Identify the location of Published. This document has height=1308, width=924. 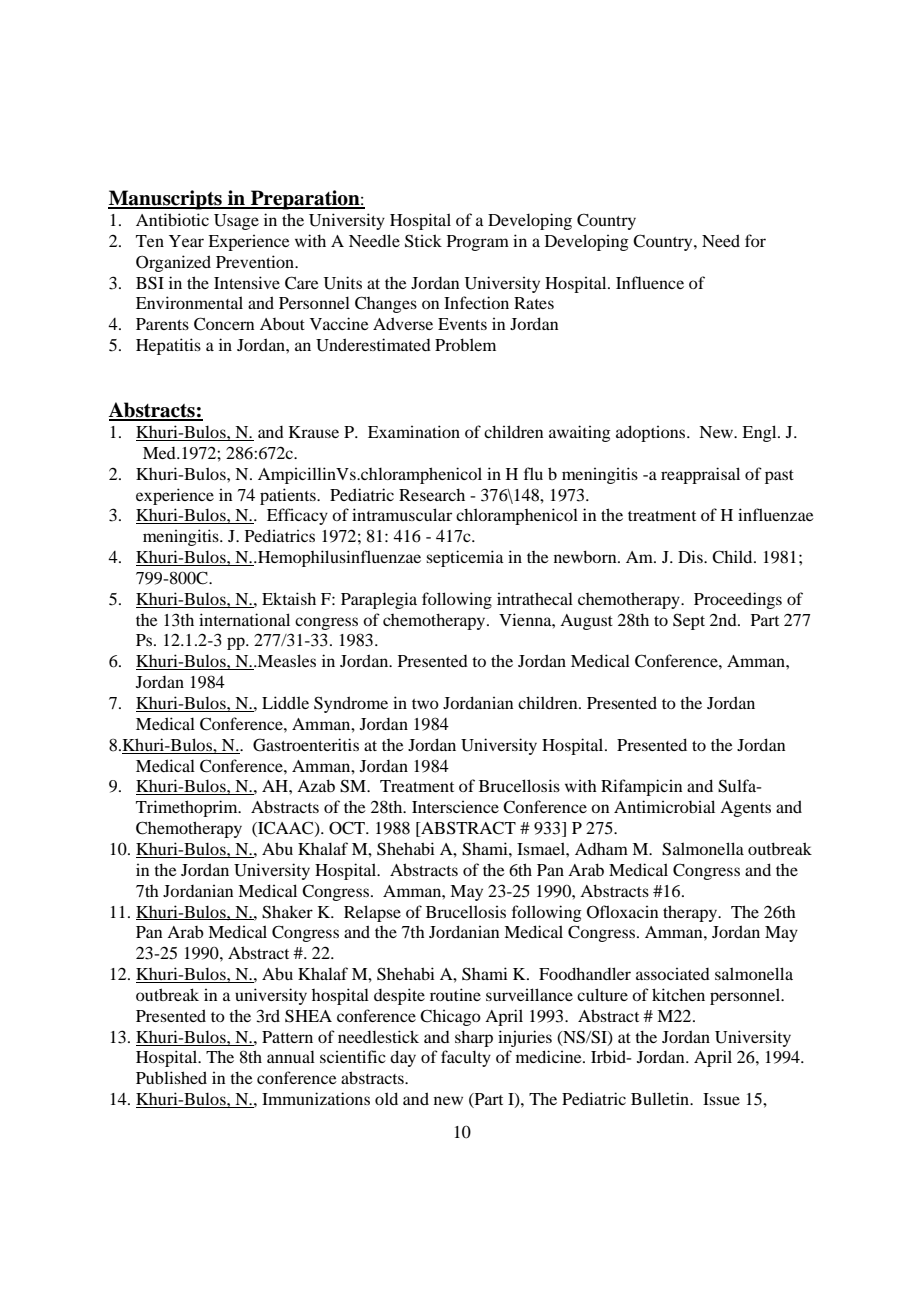
(171, 1077).
